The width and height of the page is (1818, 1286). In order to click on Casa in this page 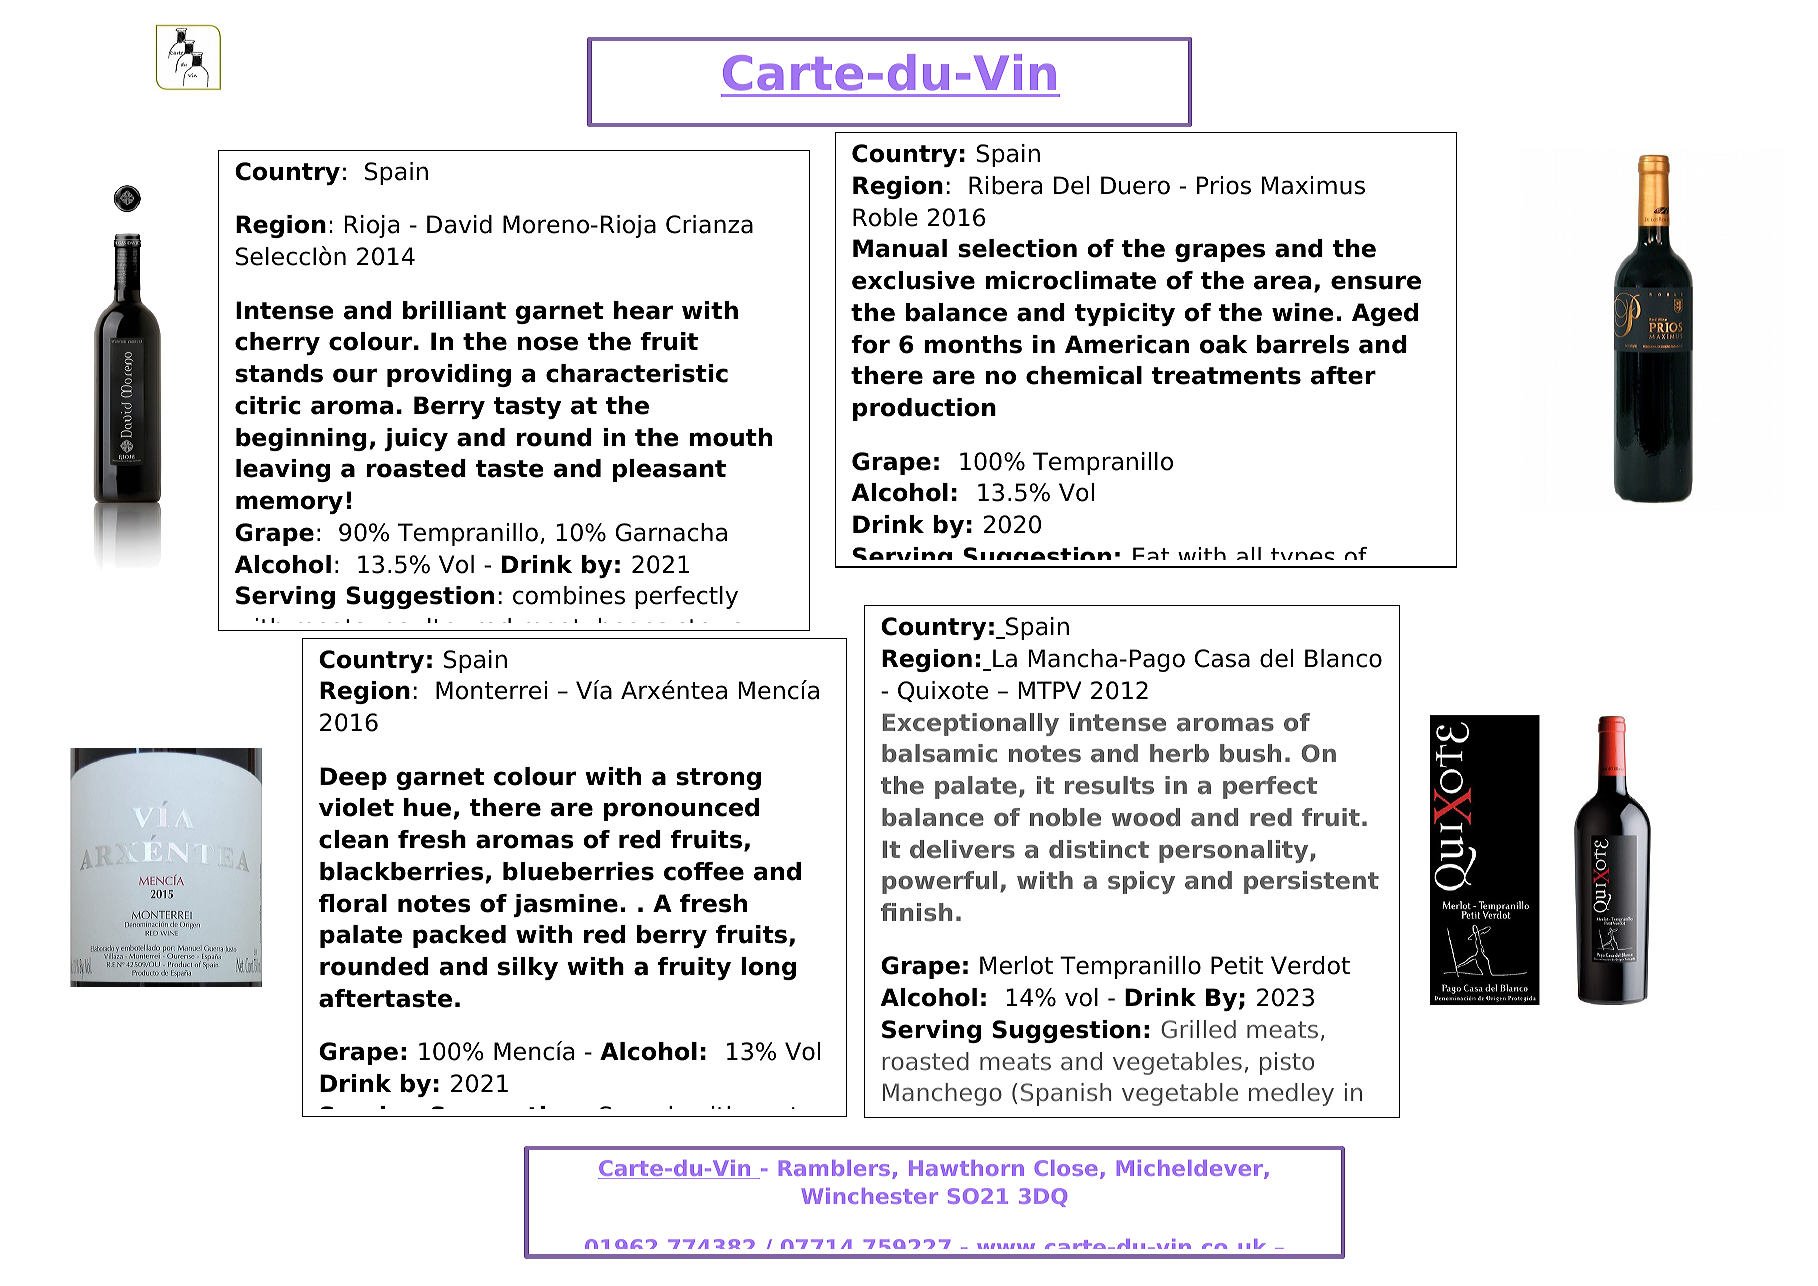, I will do `click(1222, 658)`.
